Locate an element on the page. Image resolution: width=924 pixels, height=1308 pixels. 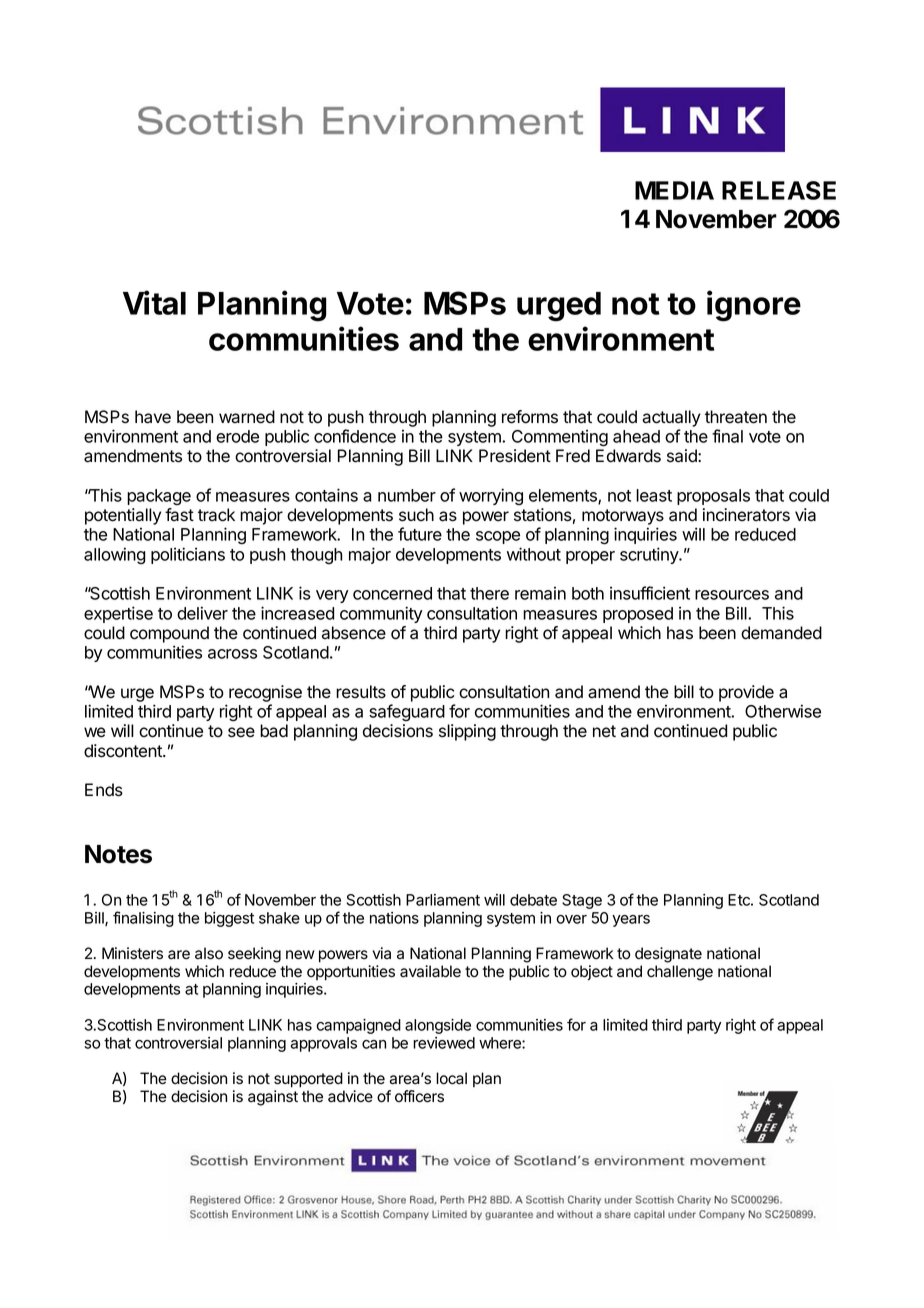
fast is located at coordinates (179, 515).
